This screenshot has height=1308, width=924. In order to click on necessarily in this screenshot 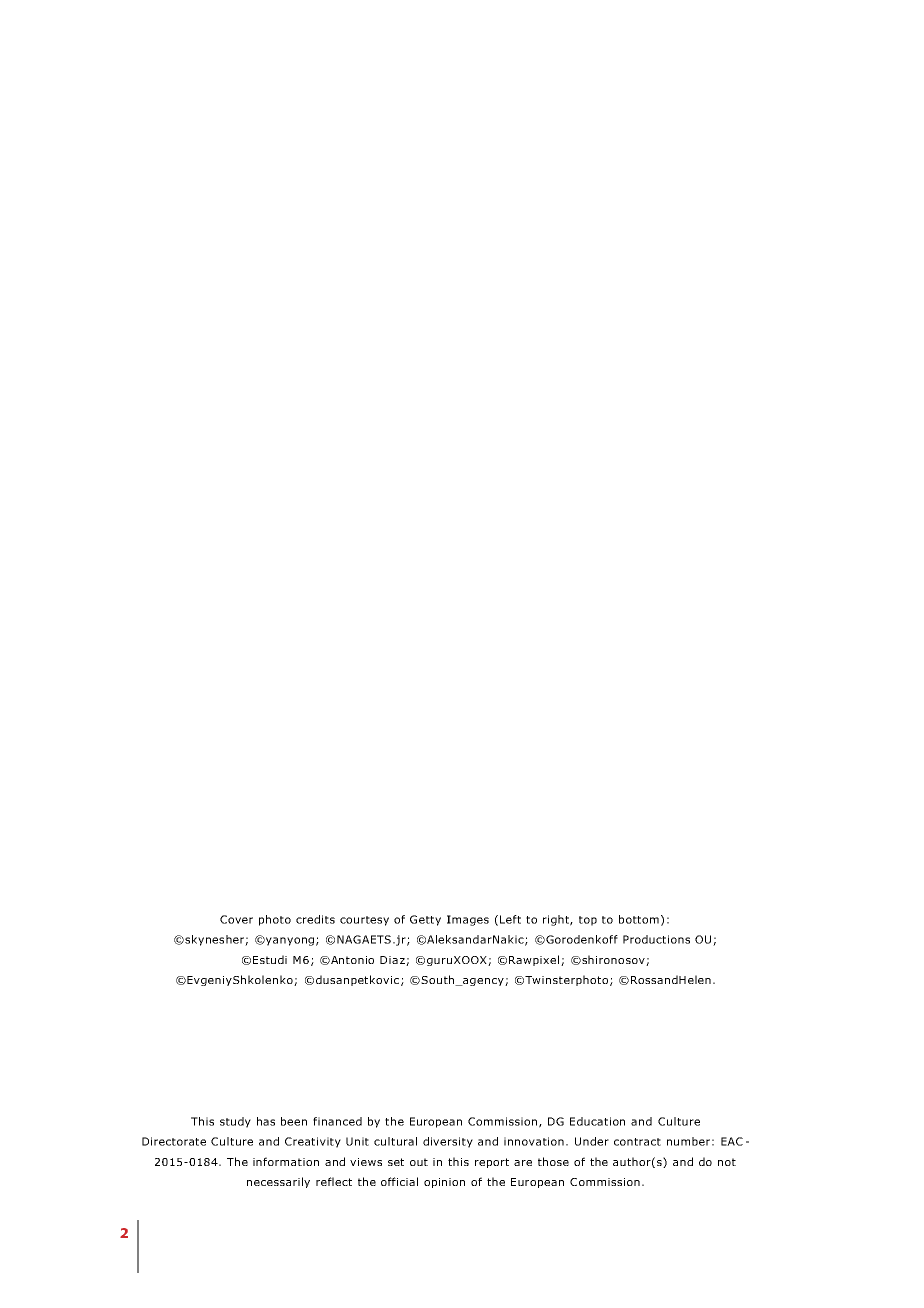, I will do `click(278, 1182)`.
